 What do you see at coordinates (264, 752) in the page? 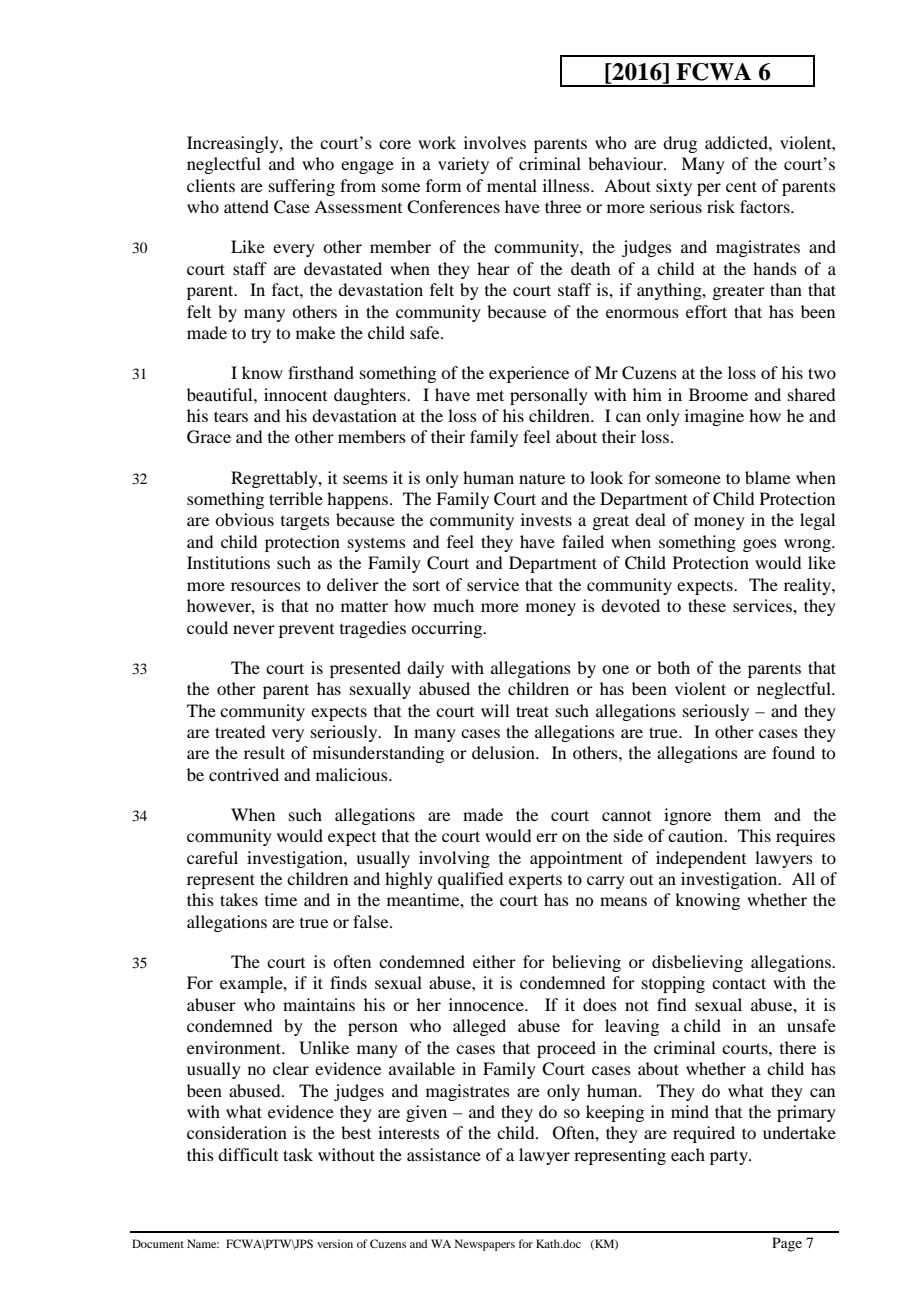
I see `result` at bounding box center [264, 752].
